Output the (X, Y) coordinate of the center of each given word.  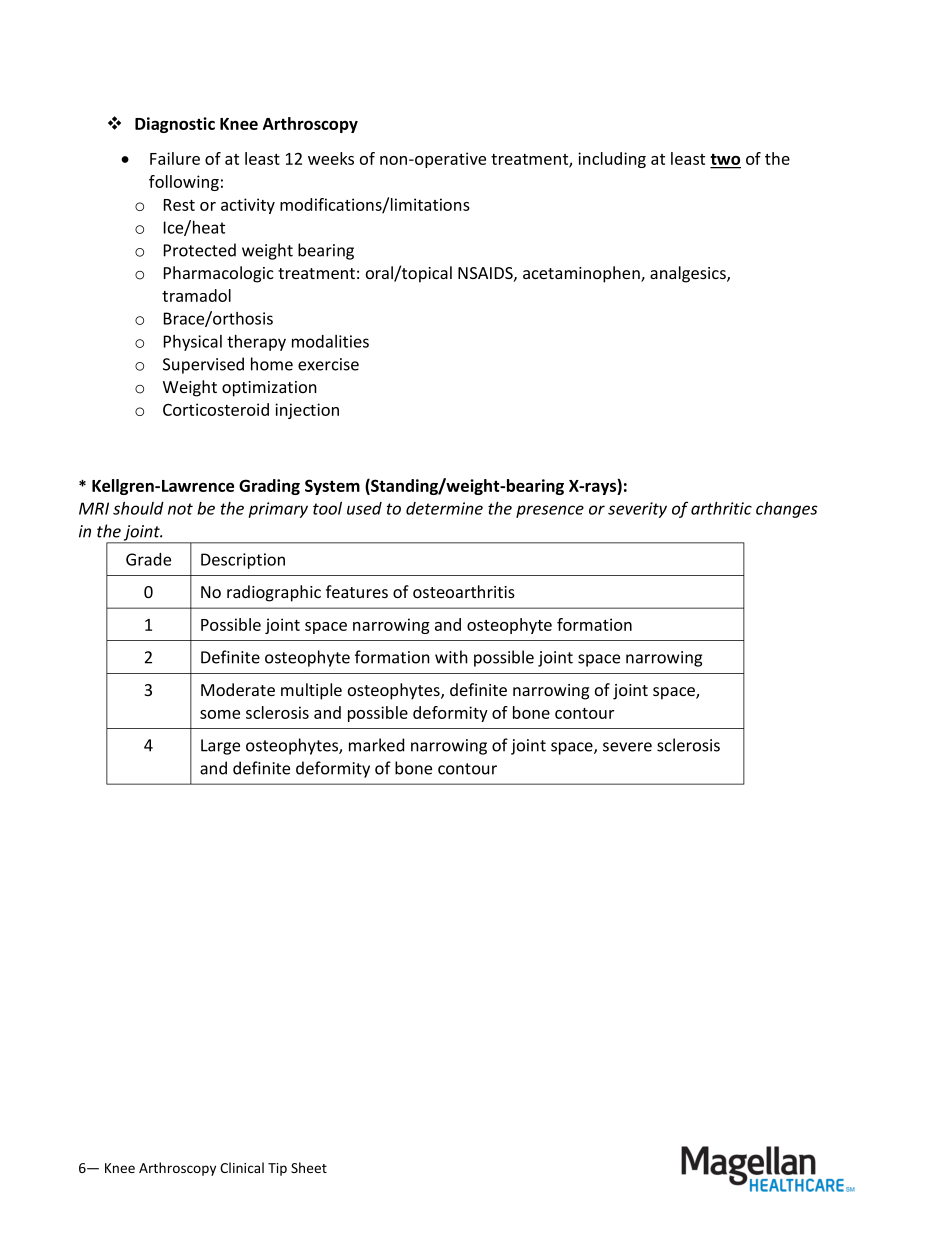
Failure (175, 158)
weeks (331, 158)
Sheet (309, 1167)
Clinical (242, 1167)
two (725, 160)
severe (627, 747)
